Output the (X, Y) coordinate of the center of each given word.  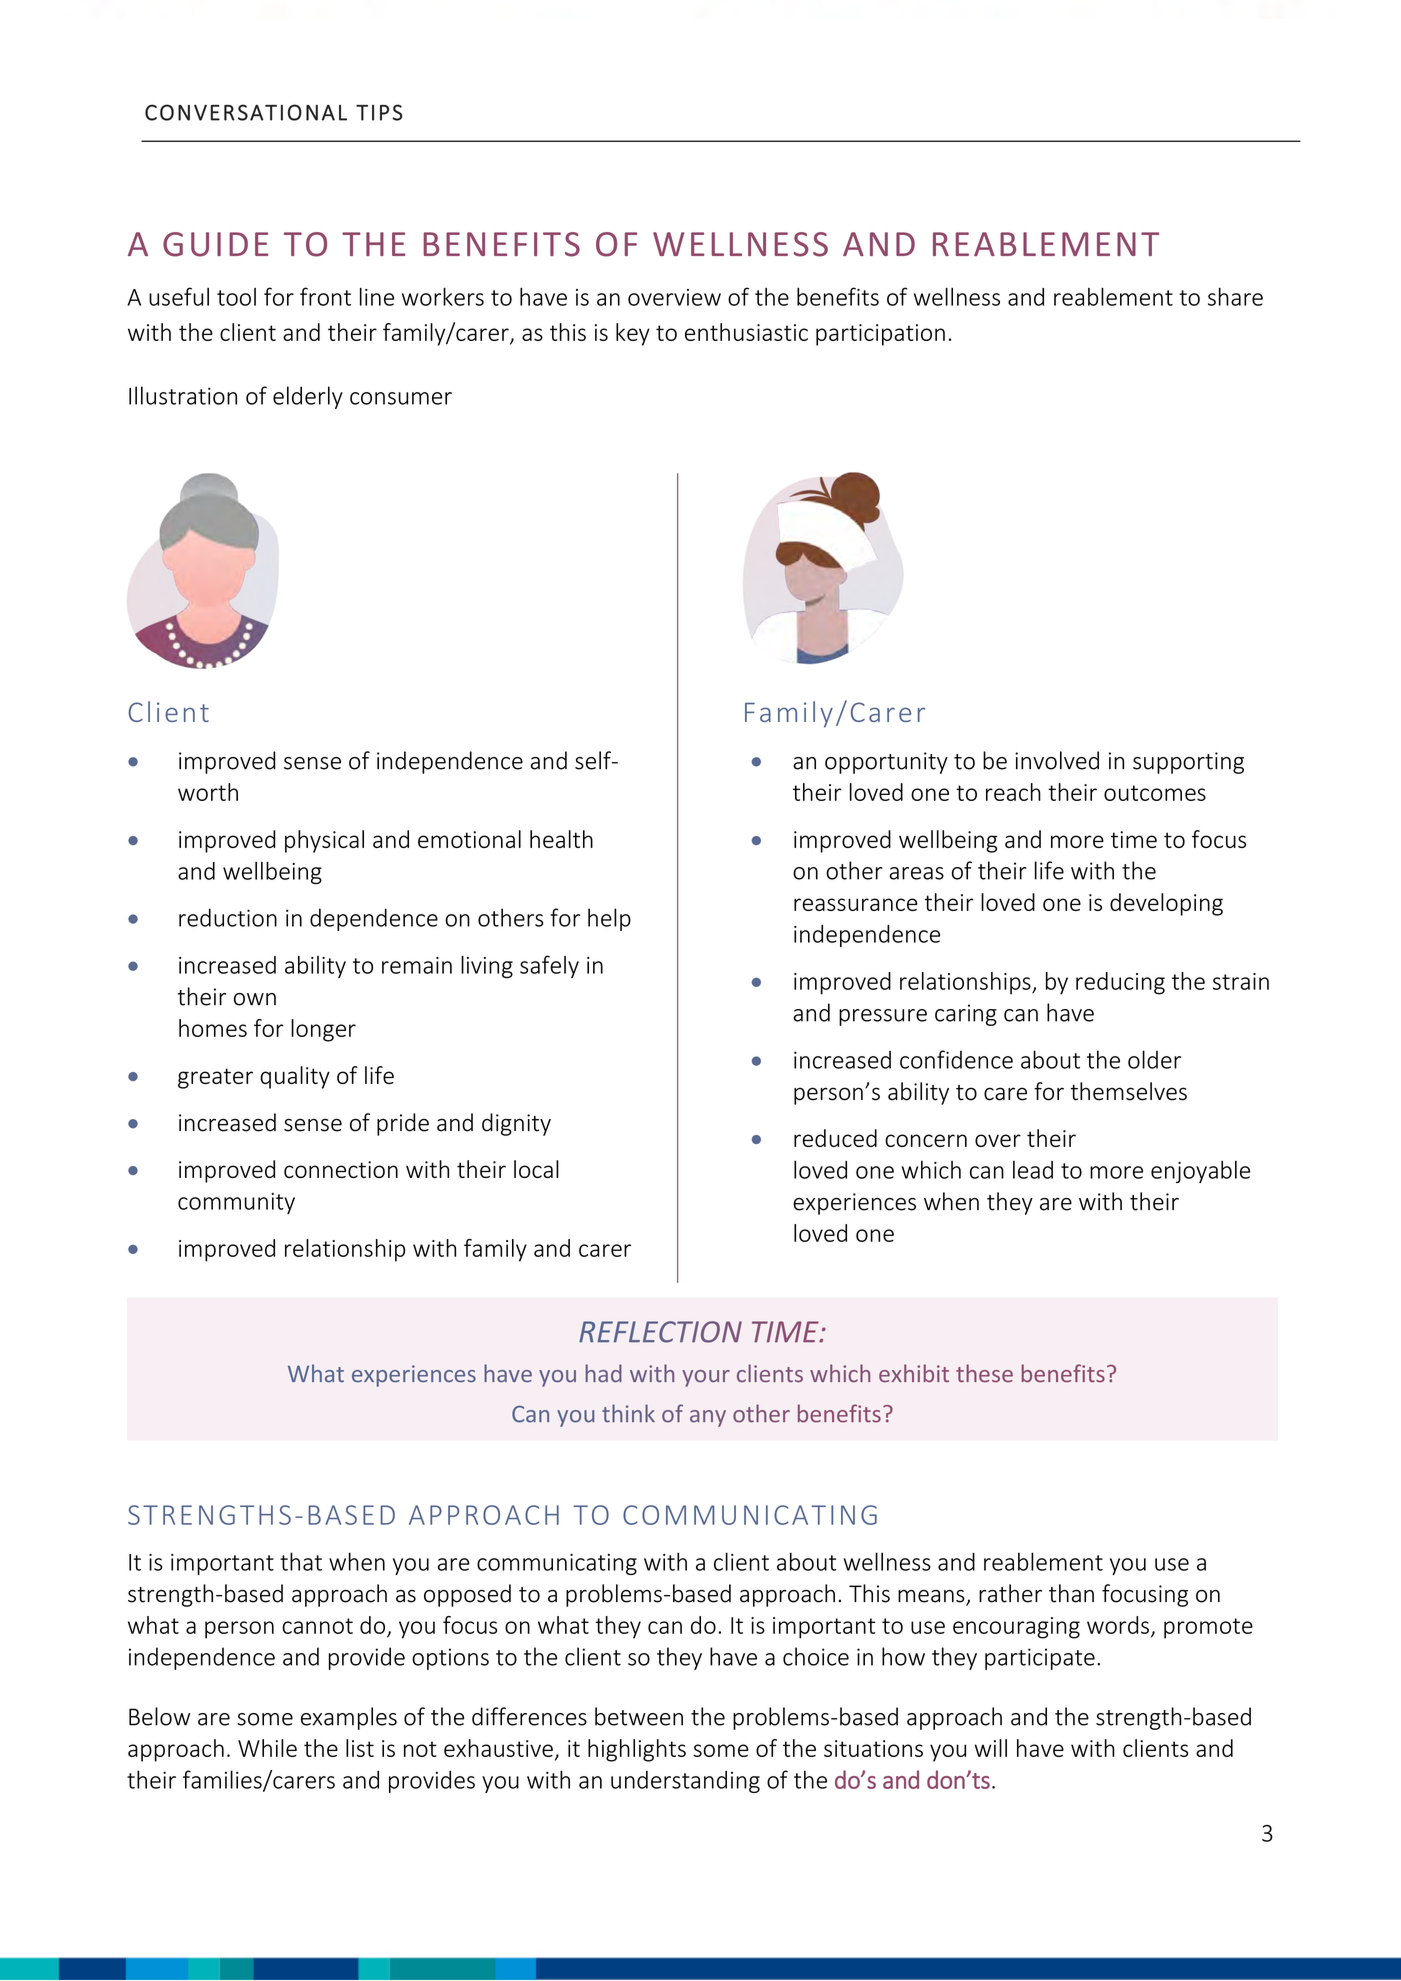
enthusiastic (746, 332)
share (1235, 297)
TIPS (379, 112)
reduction (228, 917)
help (609, 919)
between (639, 1716)
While (267, 1748)
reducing (1120, 983)
